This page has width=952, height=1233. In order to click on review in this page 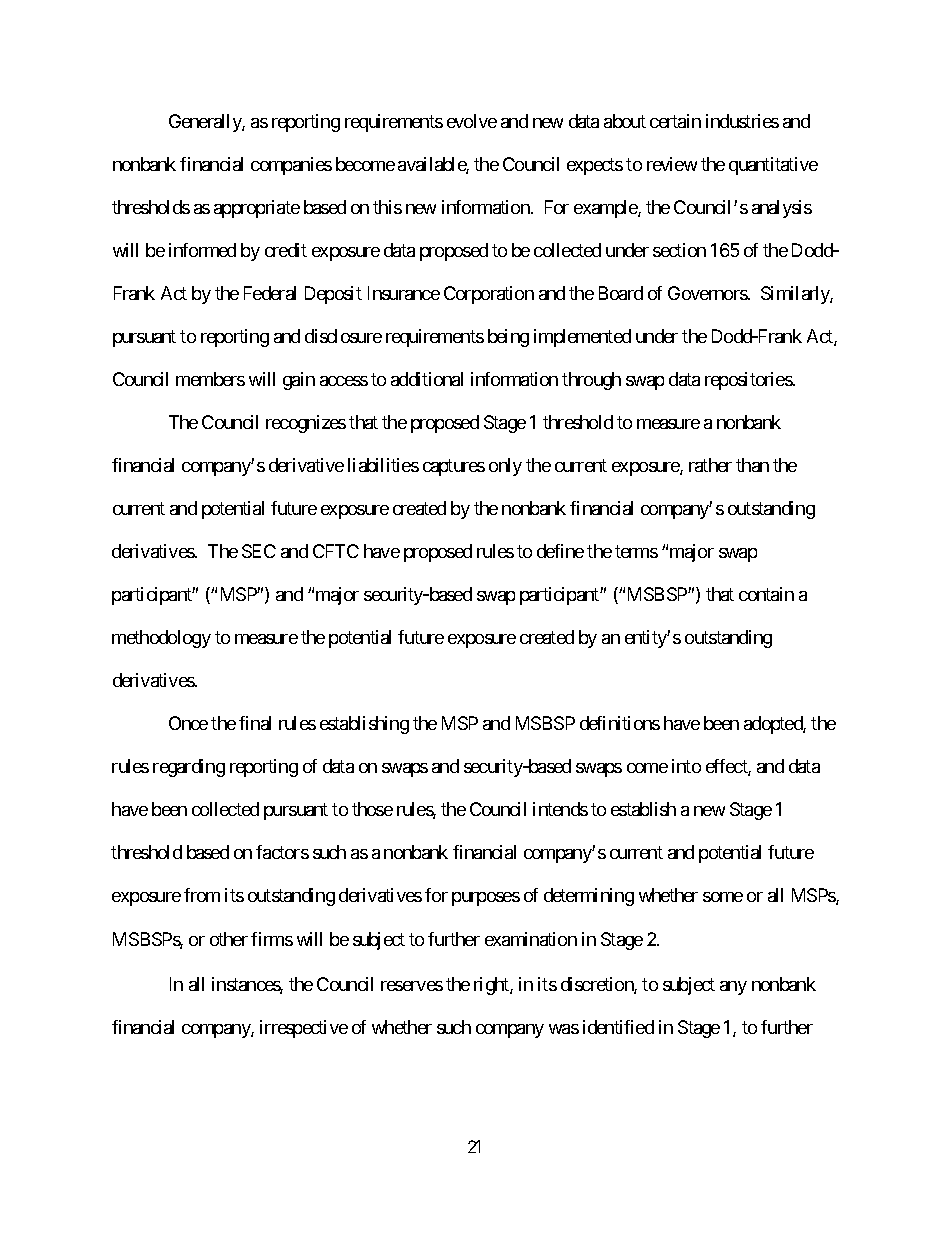, I will do `click(672, 164)`.
